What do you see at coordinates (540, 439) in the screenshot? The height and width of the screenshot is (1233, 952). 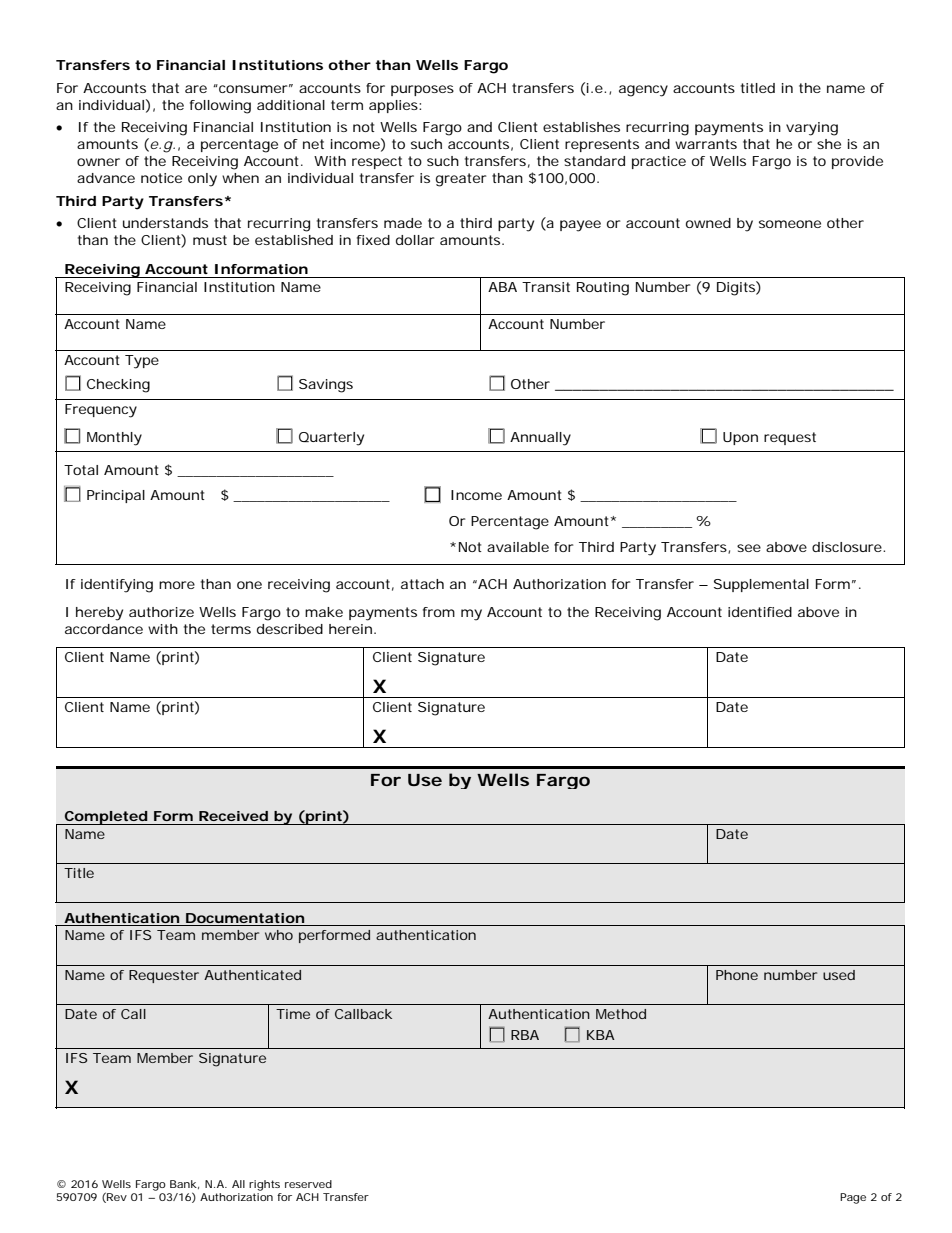 I see `Annually` at bounding box center [540, 439].
